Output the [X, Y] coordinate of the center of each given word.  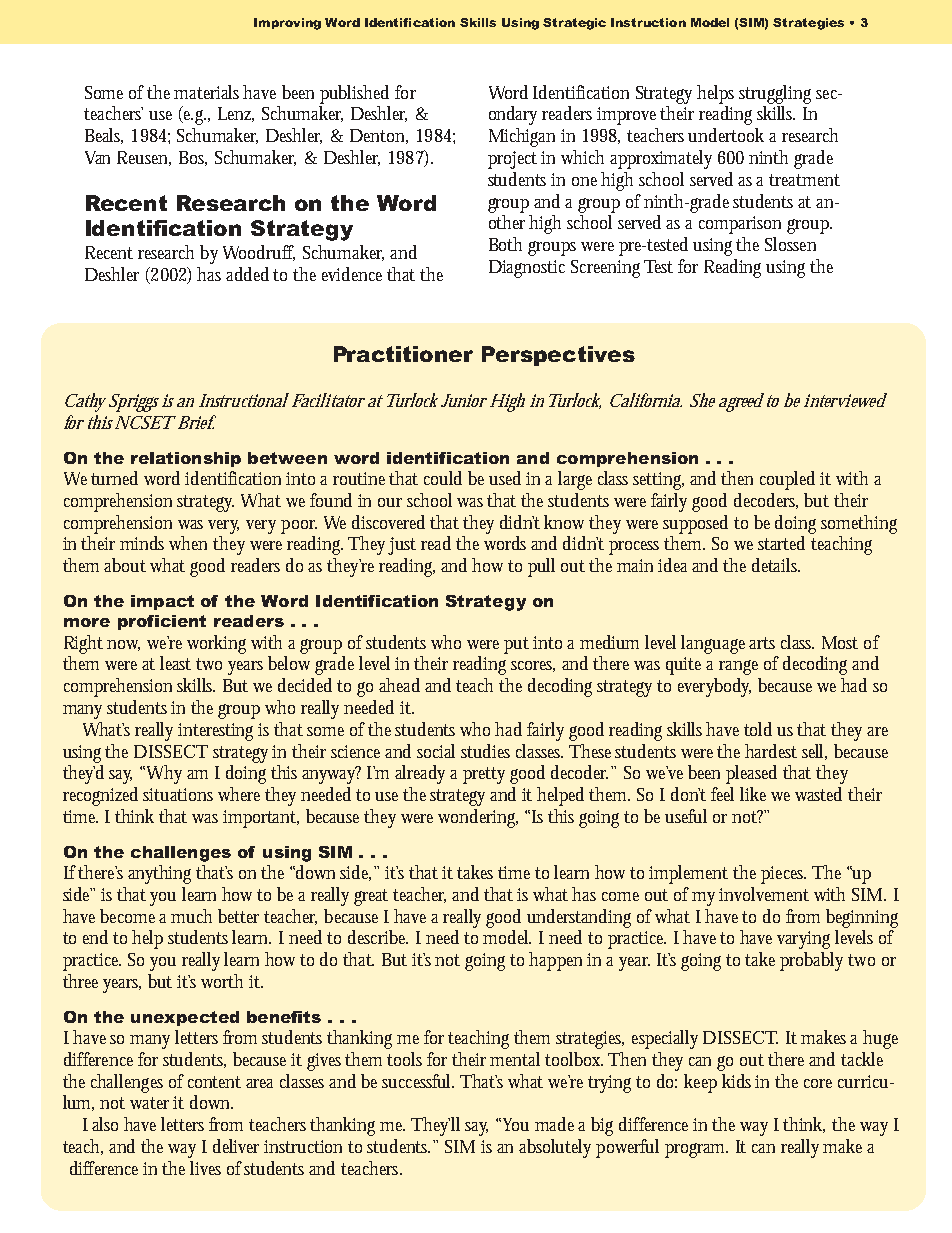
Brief [195, 422]
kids [736, 1081]
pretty [484, 775]
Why [164, 774]
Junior [464, 400]
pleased [751, 774]
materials [206, 92]
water [149, 1103]
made [554, 1124]
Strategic [574, 24]
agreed [741, 402]
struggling [775, 94]
